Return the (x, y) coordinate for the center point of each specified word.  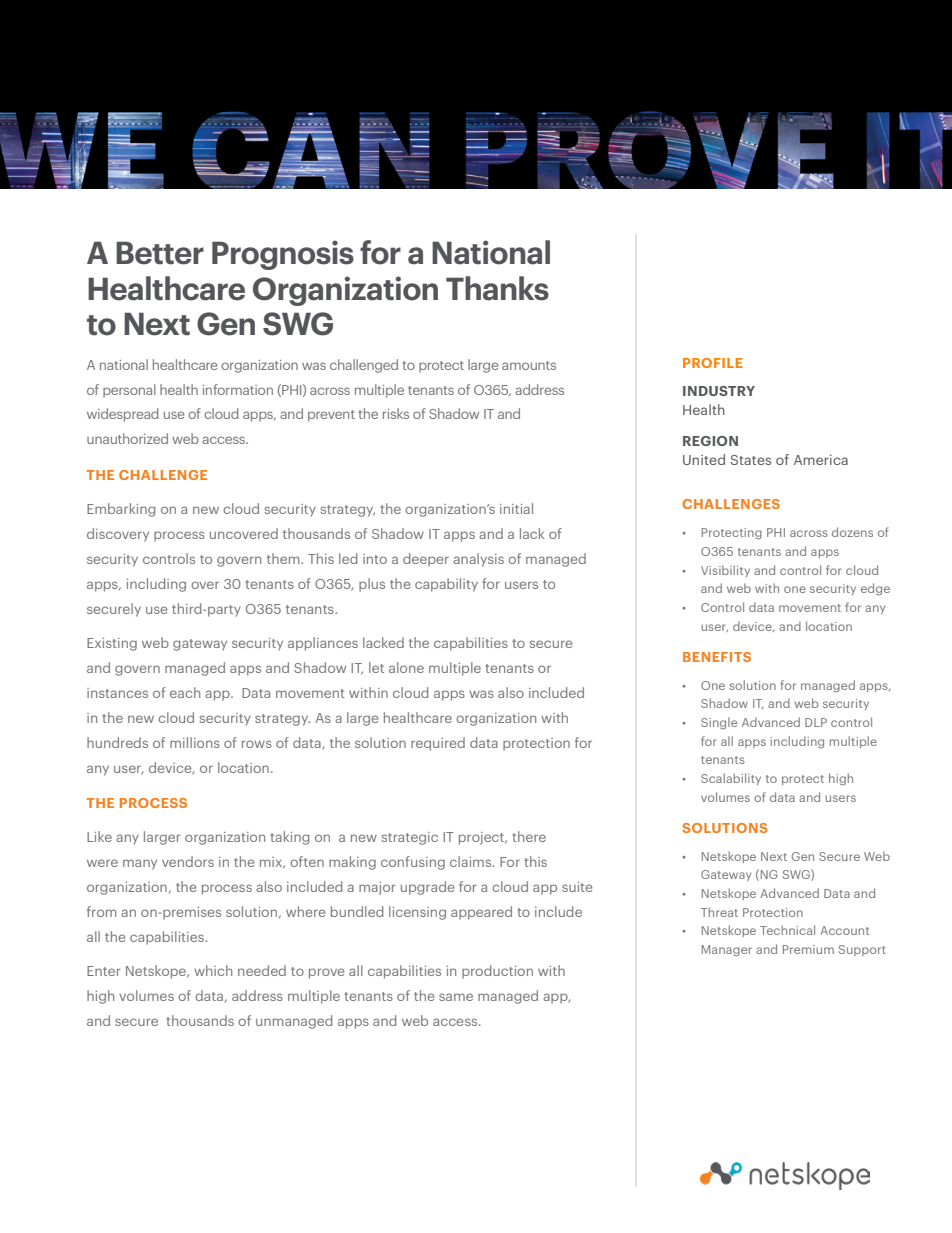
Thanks (497, 288)
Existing (112, 644)
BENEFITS (717, 657)
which (213, 970)
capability (446, 585)
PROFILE (713, 363)
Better (160, 253)
